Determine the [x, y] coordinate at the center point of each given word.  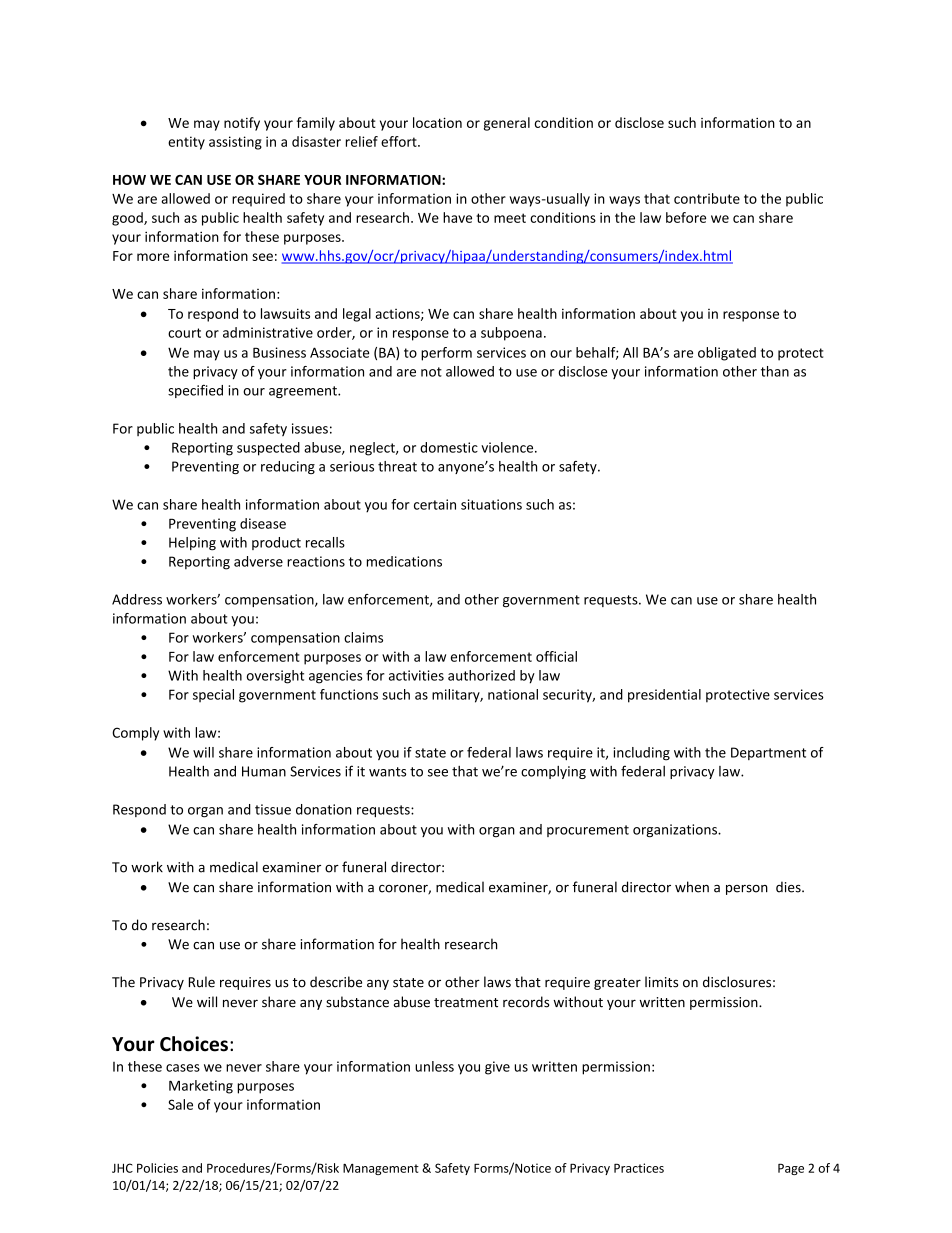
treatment [466, 1003]
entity [186, 143]
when [692, 887]
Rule [202, 982]
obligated [727, 354]
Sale [180, 1104]
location [437, 122]
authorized [481, 675]
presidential [664, 696]
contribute [707, 198]
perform [446, 354]
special [213, 695]
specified [195, 391]
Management [381, 1169]
